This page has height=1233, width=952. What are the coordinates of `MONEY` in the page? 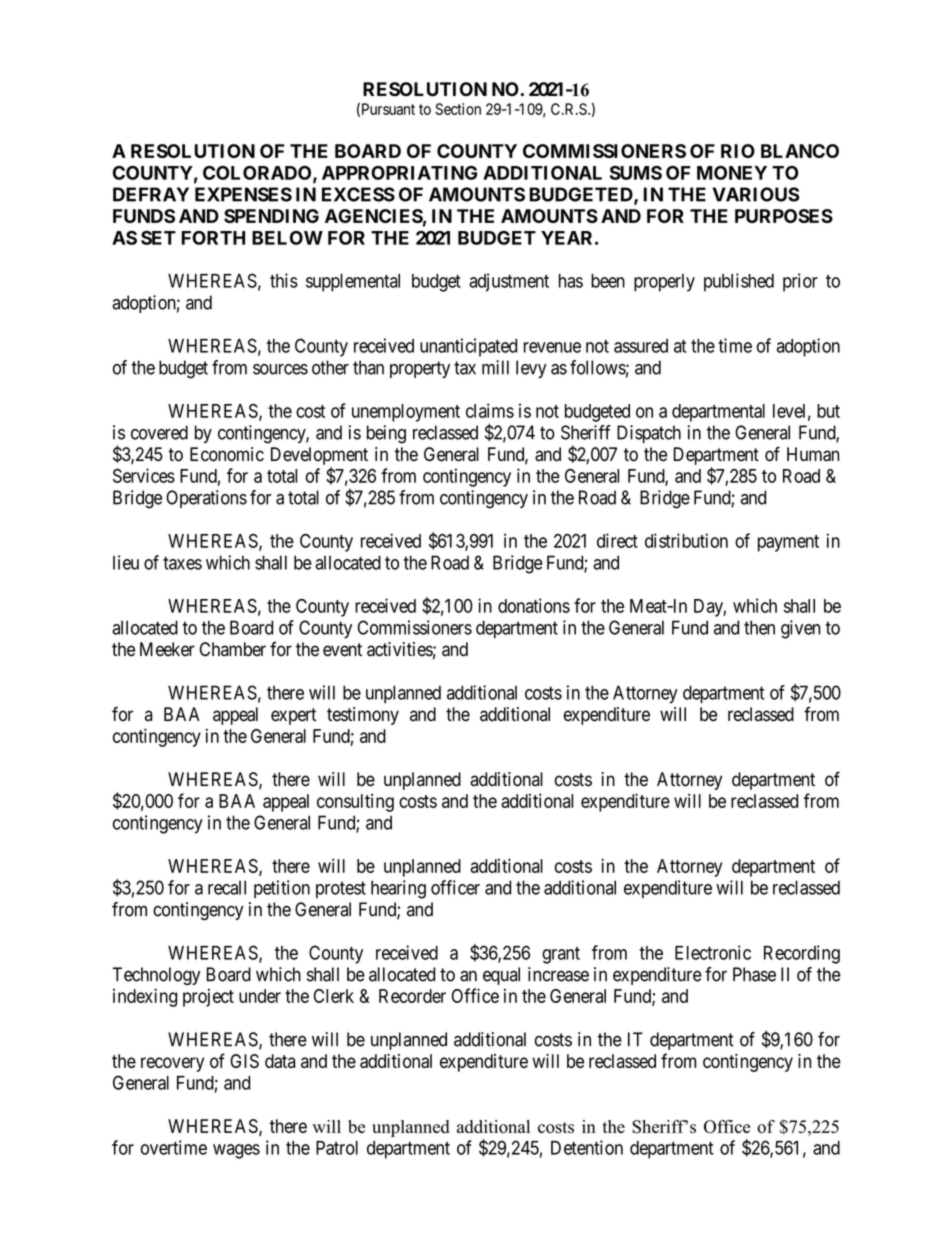 It's located at (732, 173).
